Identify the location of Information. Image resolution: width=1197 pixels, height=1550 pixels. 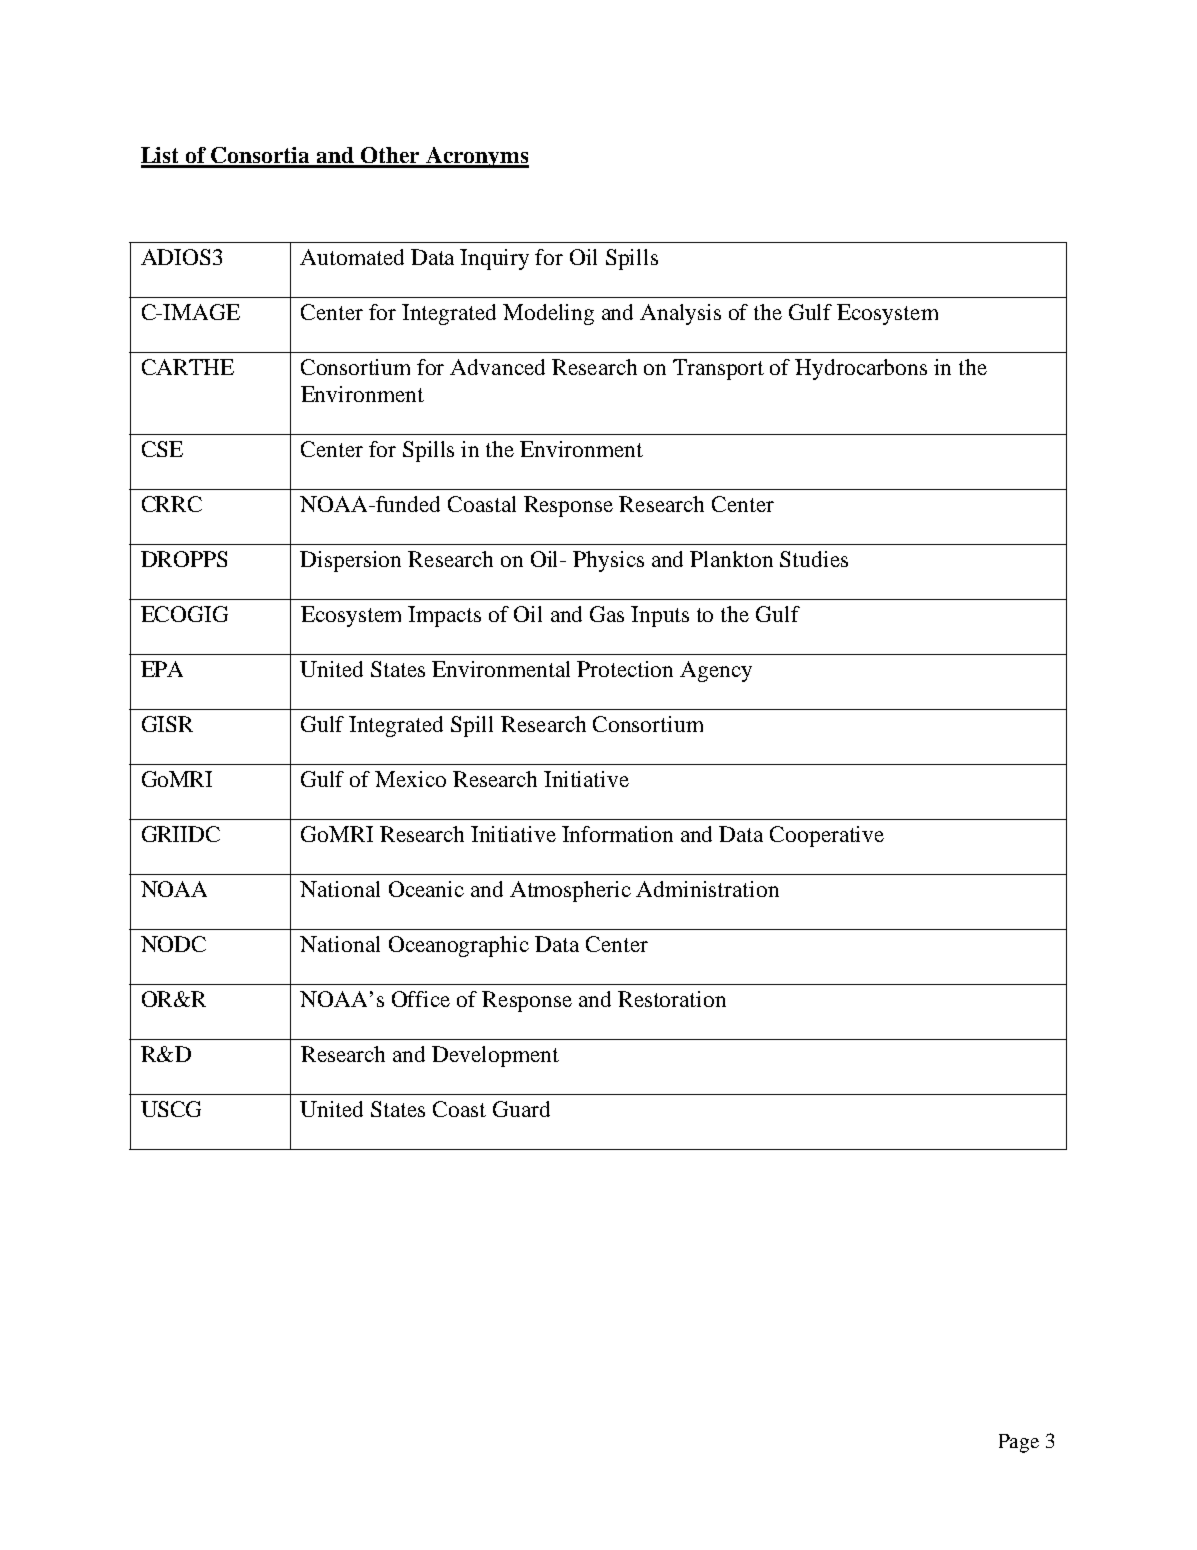
(617, 834).
